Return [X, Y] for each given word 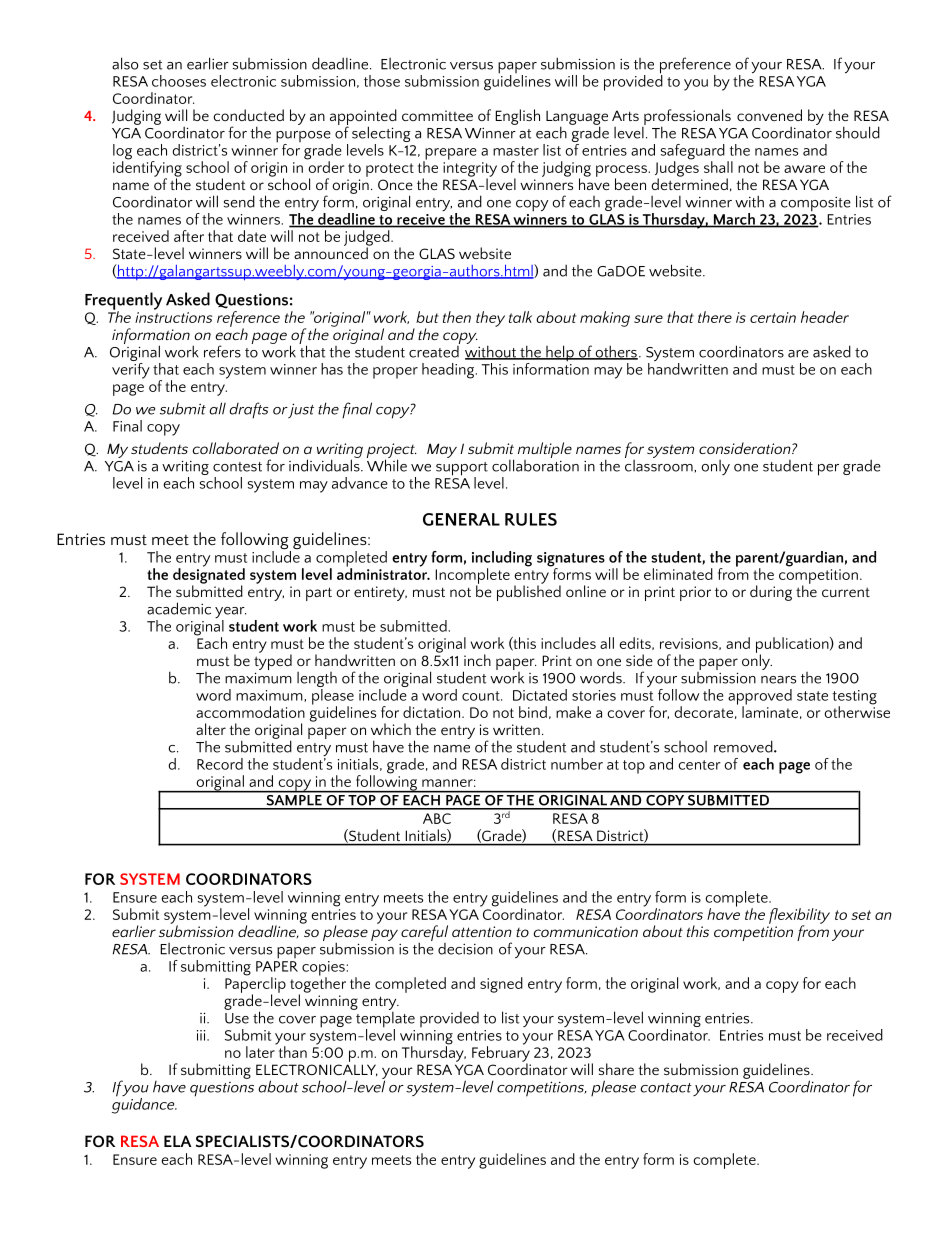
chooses [179, 81]
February [501, 1054]
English [517, 117]
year [230, 614]
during [771, 593]
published [529, 592]
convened [769, 115]
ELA [178, 1141]
